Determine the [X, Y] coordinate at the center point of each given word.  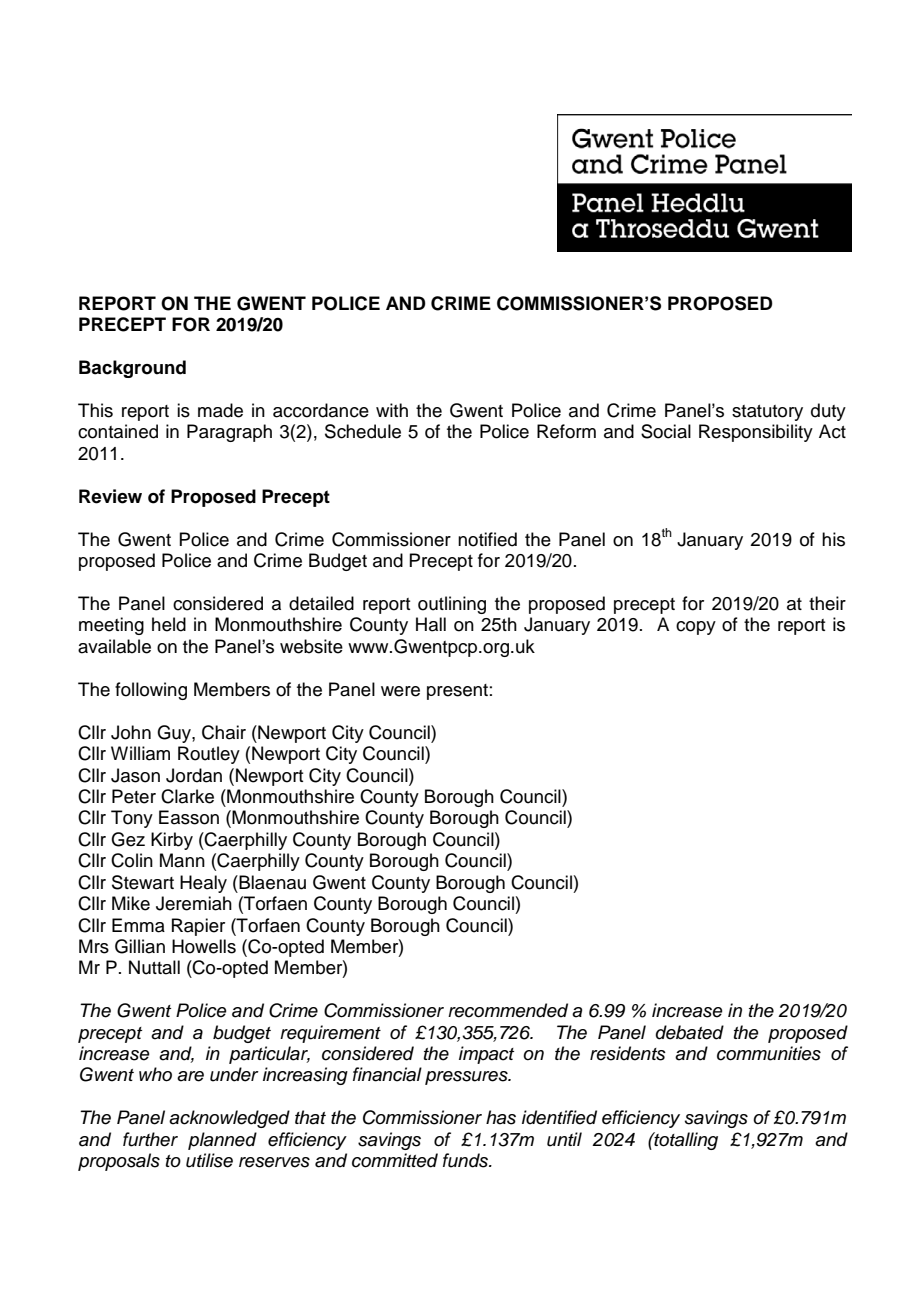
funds [466, 1160]
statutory [767, 413]
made [220, 410]
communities [769, 1053]
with [392, 410]
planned [222, 1141]
